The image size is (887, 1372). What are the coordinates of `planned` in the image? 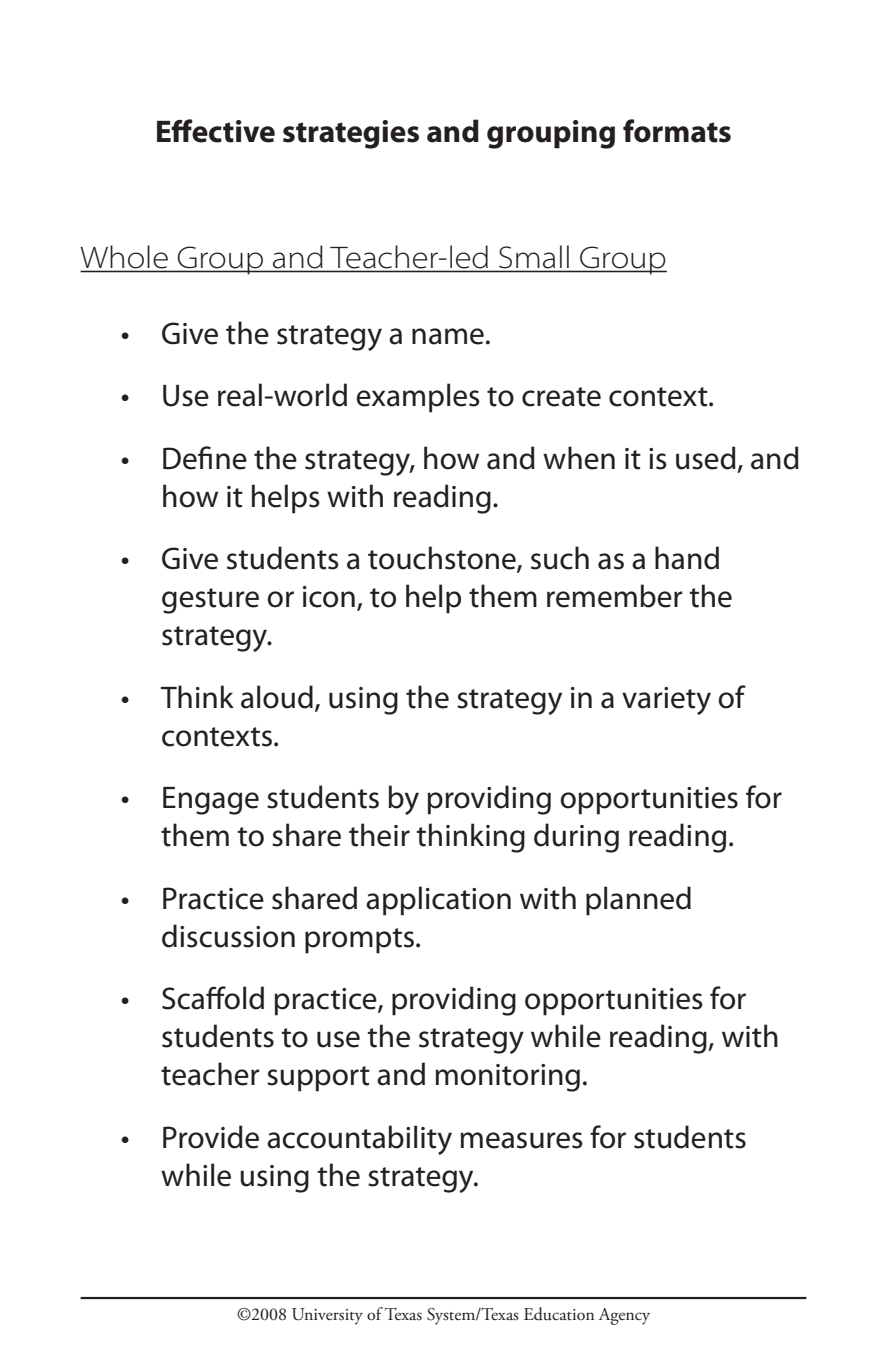 It's located at (638, 901).
